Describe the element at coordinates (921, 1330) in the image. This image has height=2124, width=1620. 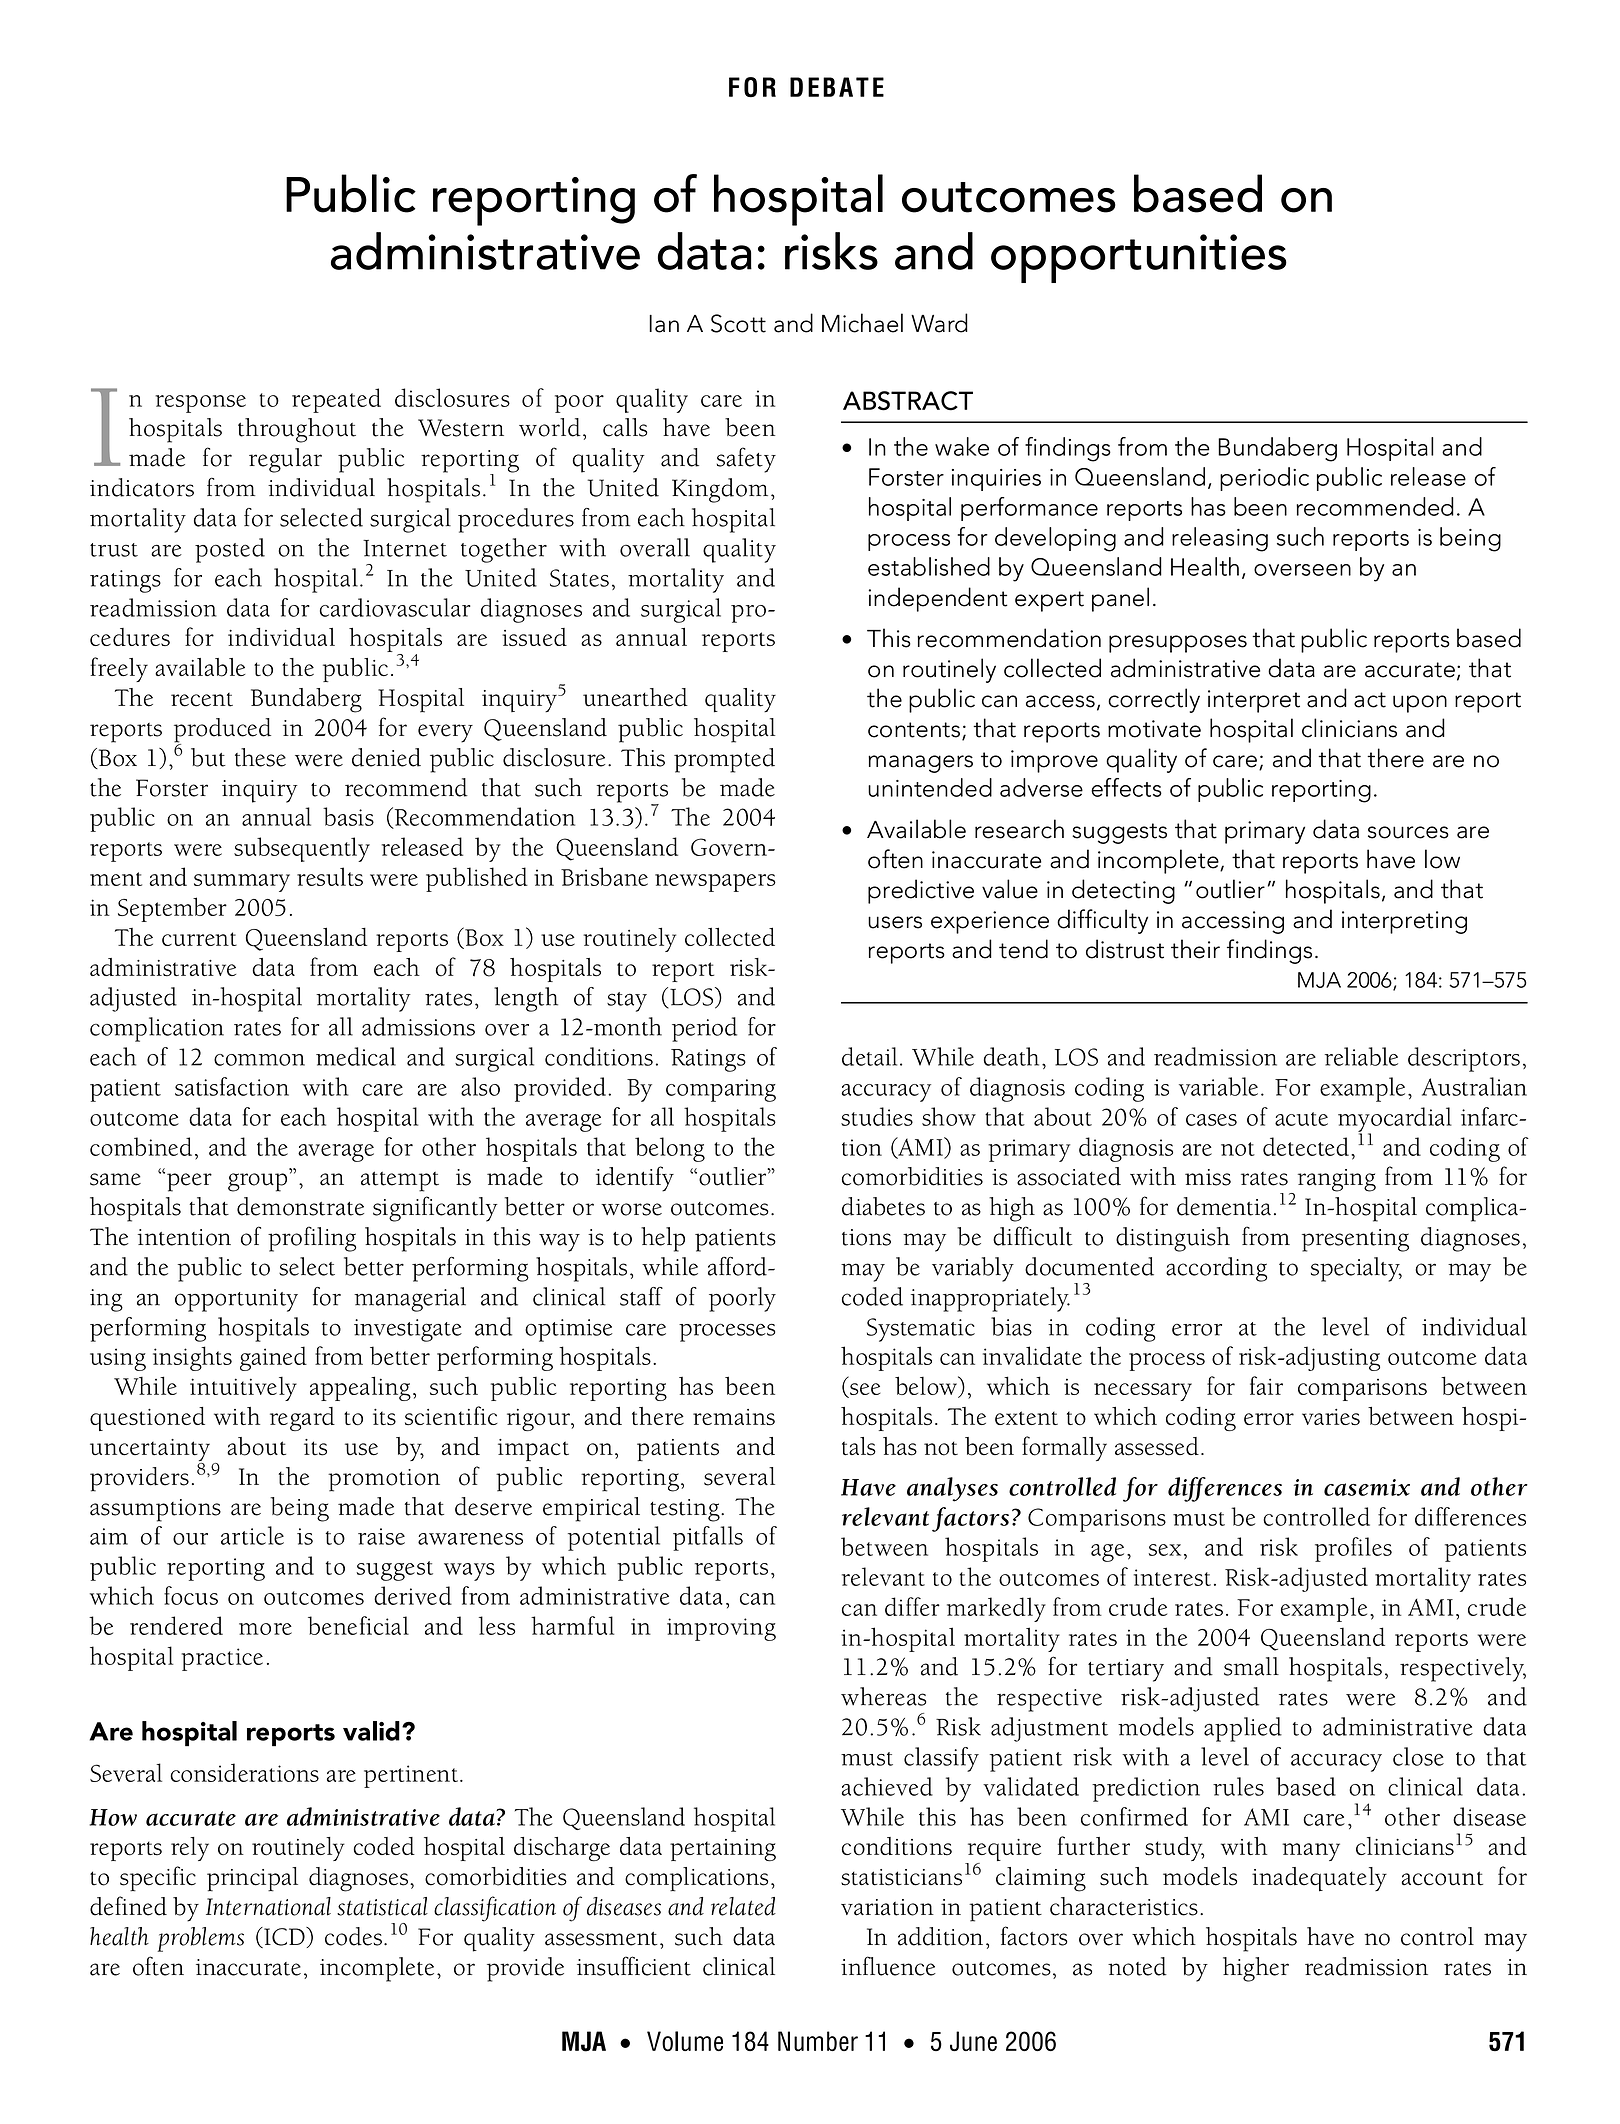
I see `Systematic` at that location.
